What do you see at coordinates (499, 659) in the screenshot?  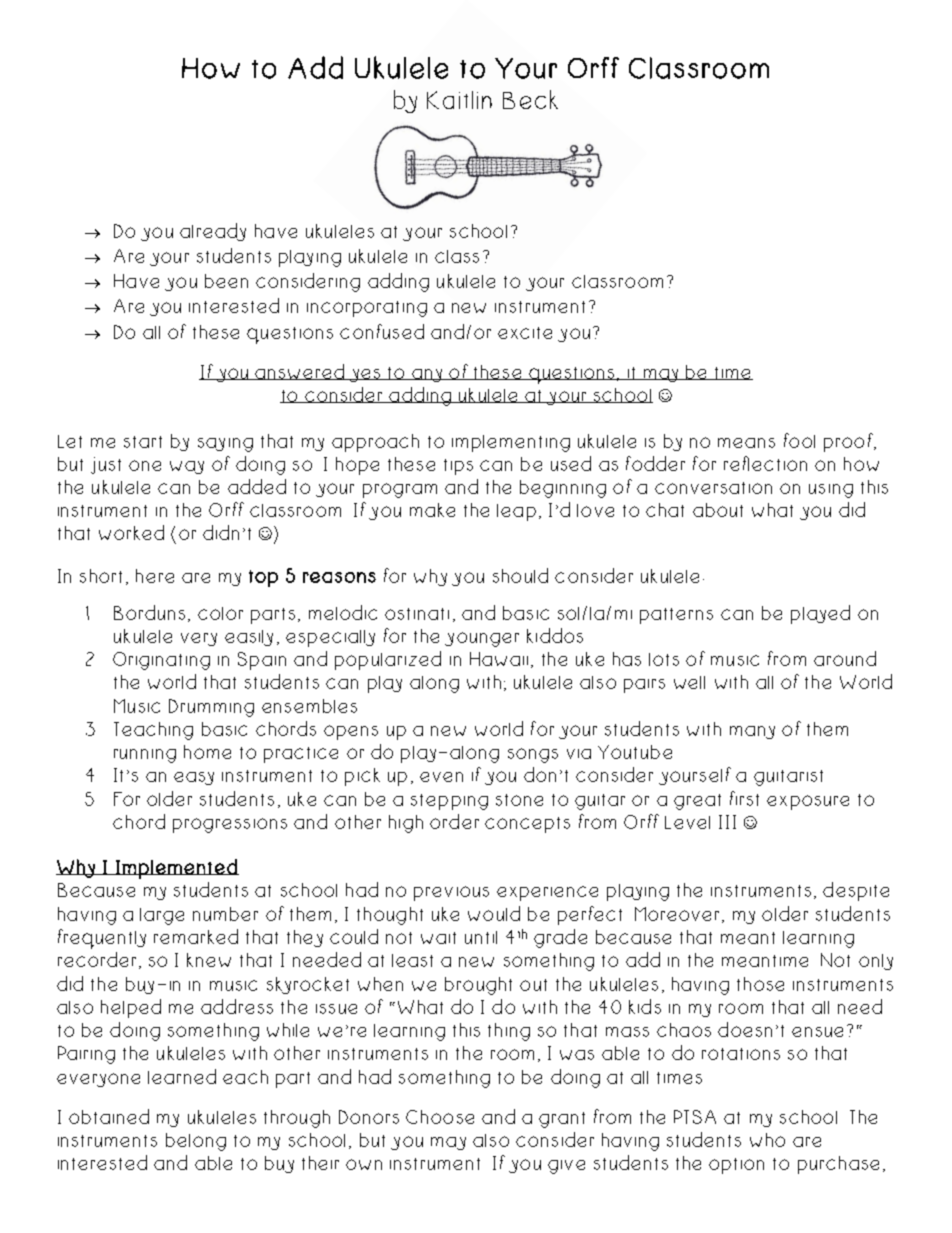 I see `Hawaii` at bounding box center [499, 659].
